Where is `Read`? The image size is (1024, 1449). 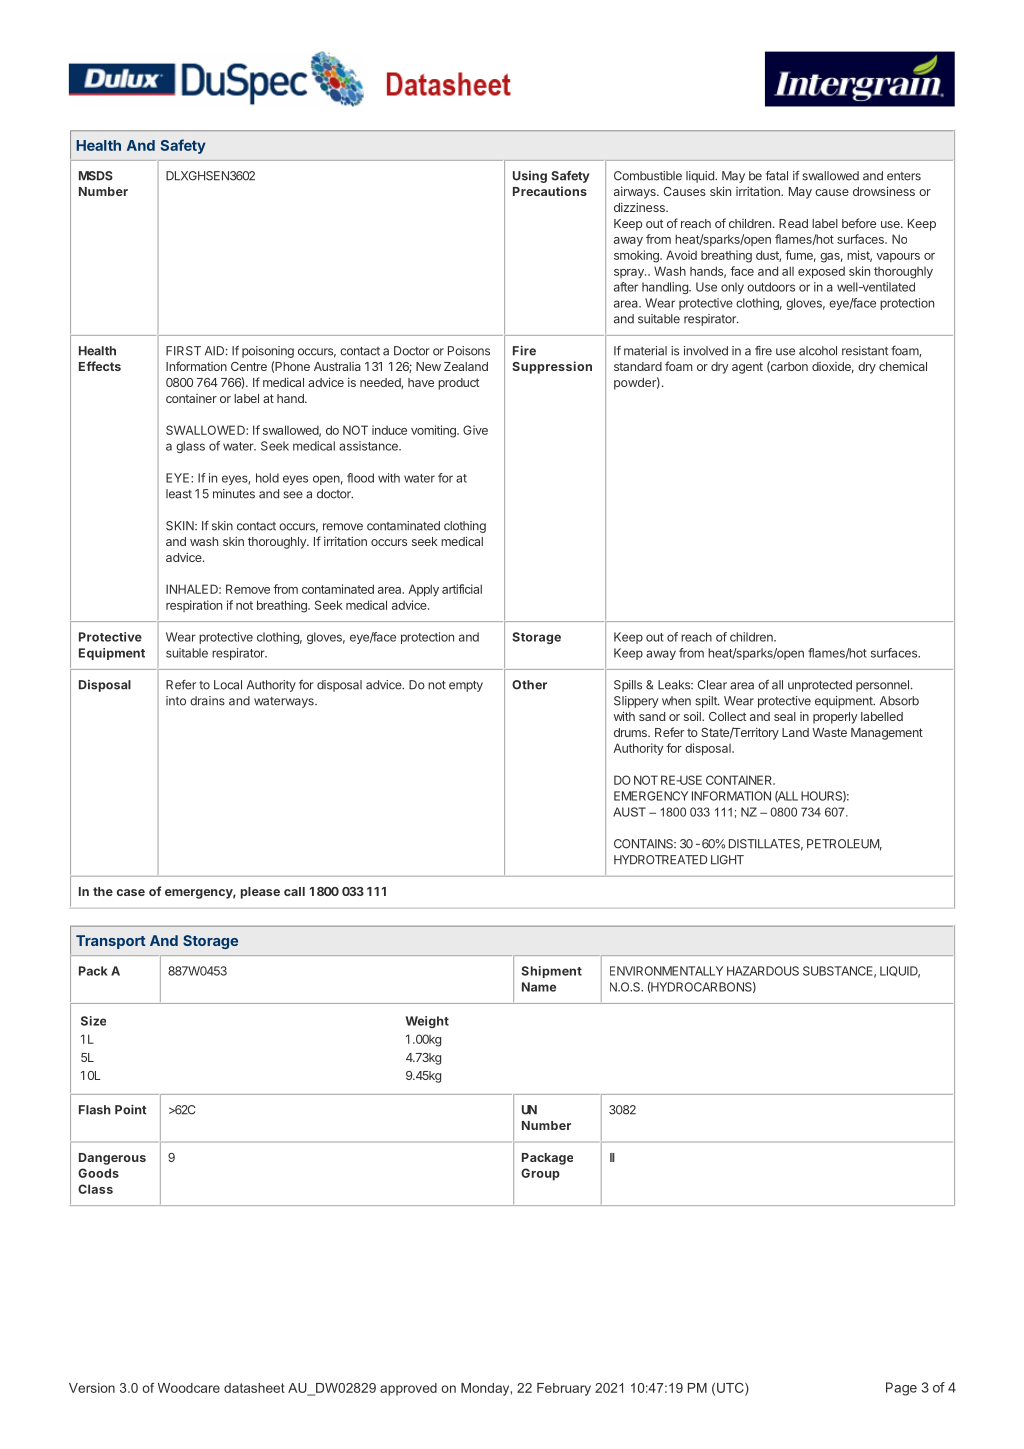
Read is located at coordinates (793, 223).
